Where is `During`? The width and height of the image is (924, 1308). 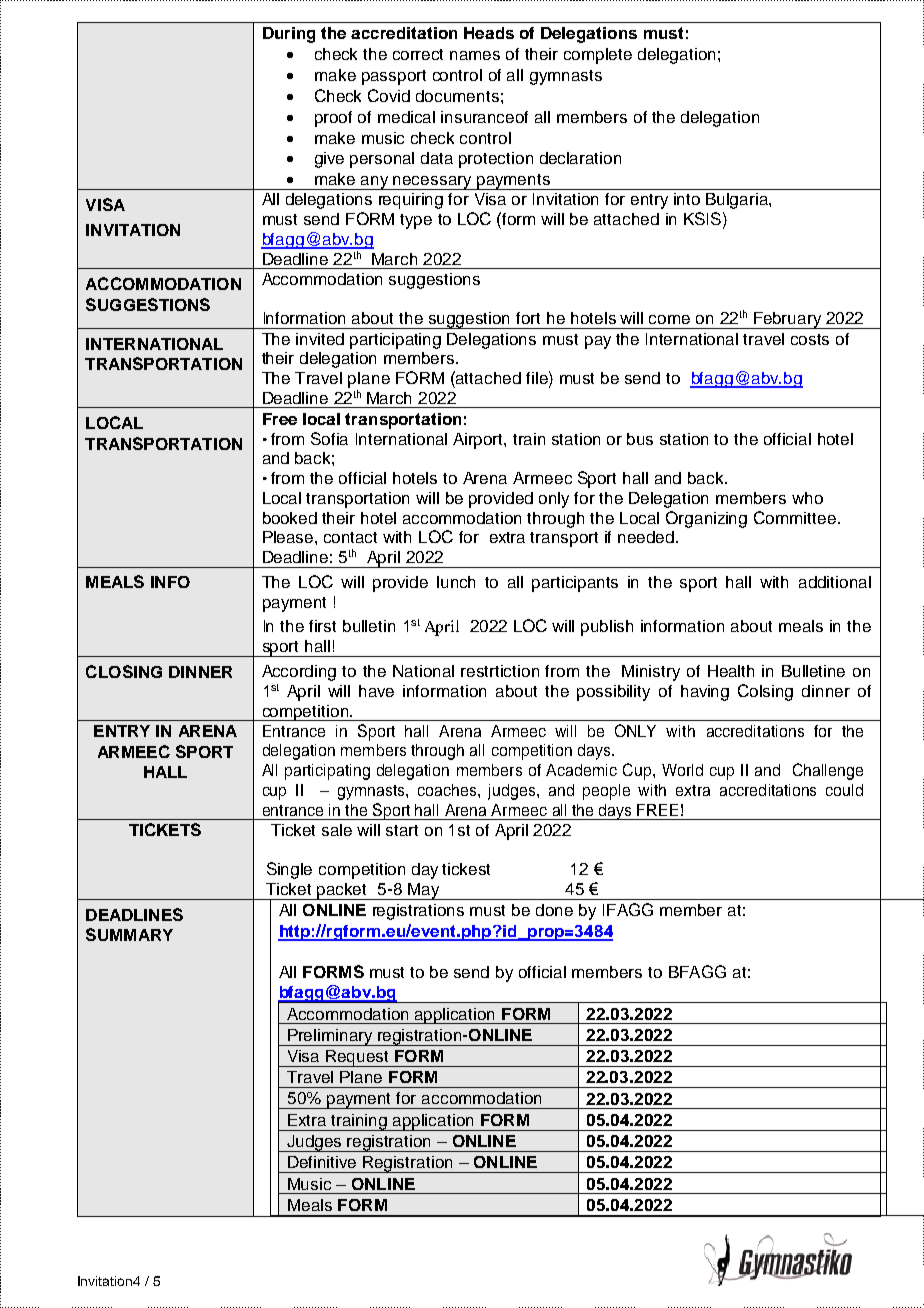
During is located at coordinates (289, 35).
